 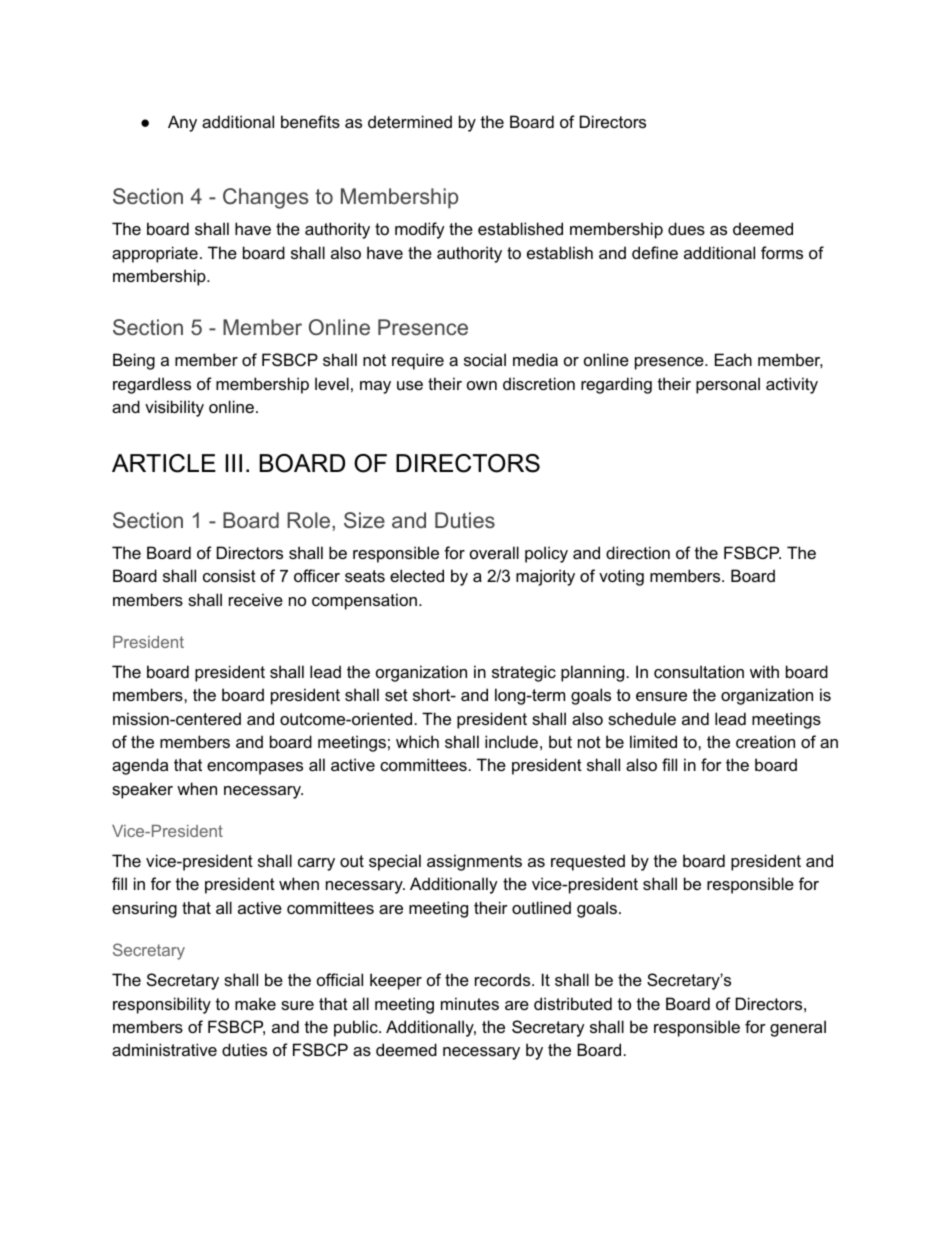 What do you see at coordinates (140, 766) in the image?
I see `agenda` at bounding box center [140, 766].
